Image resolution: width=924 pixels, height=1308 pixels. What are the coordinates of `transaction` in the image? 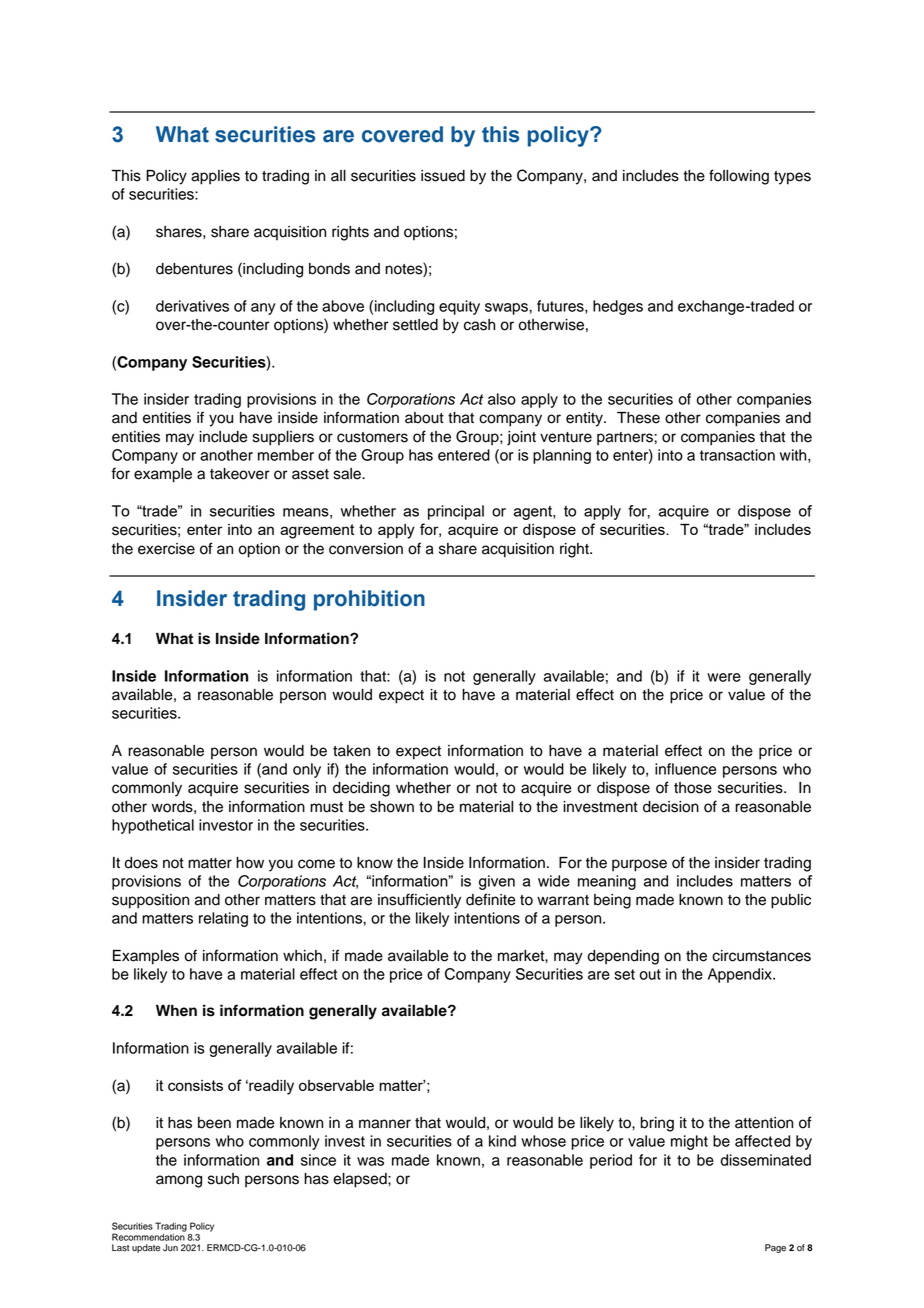 It's located at (737, 455).
